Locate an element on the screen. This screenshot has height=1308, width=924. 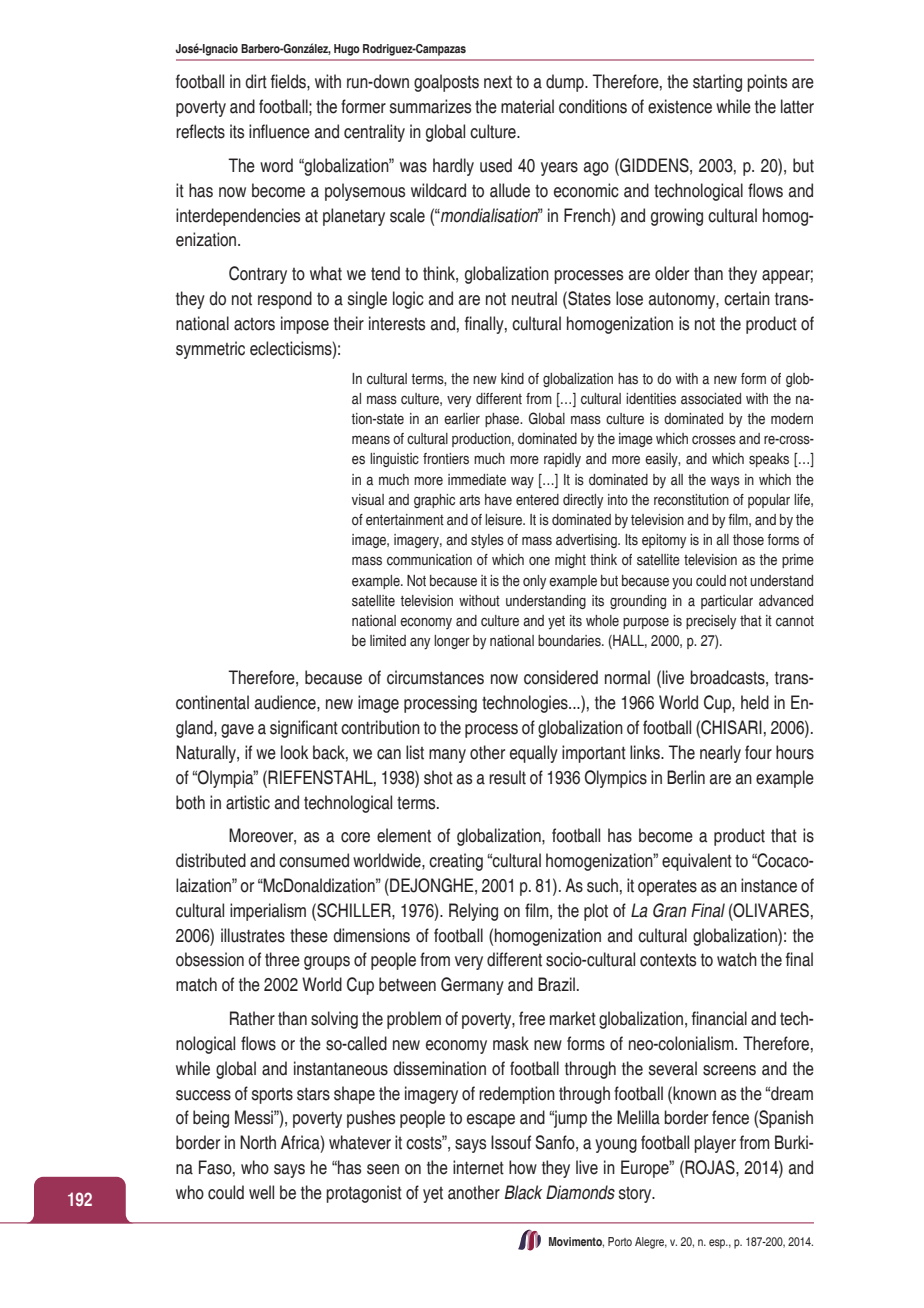
watch is located at coordinates (737, 959).
